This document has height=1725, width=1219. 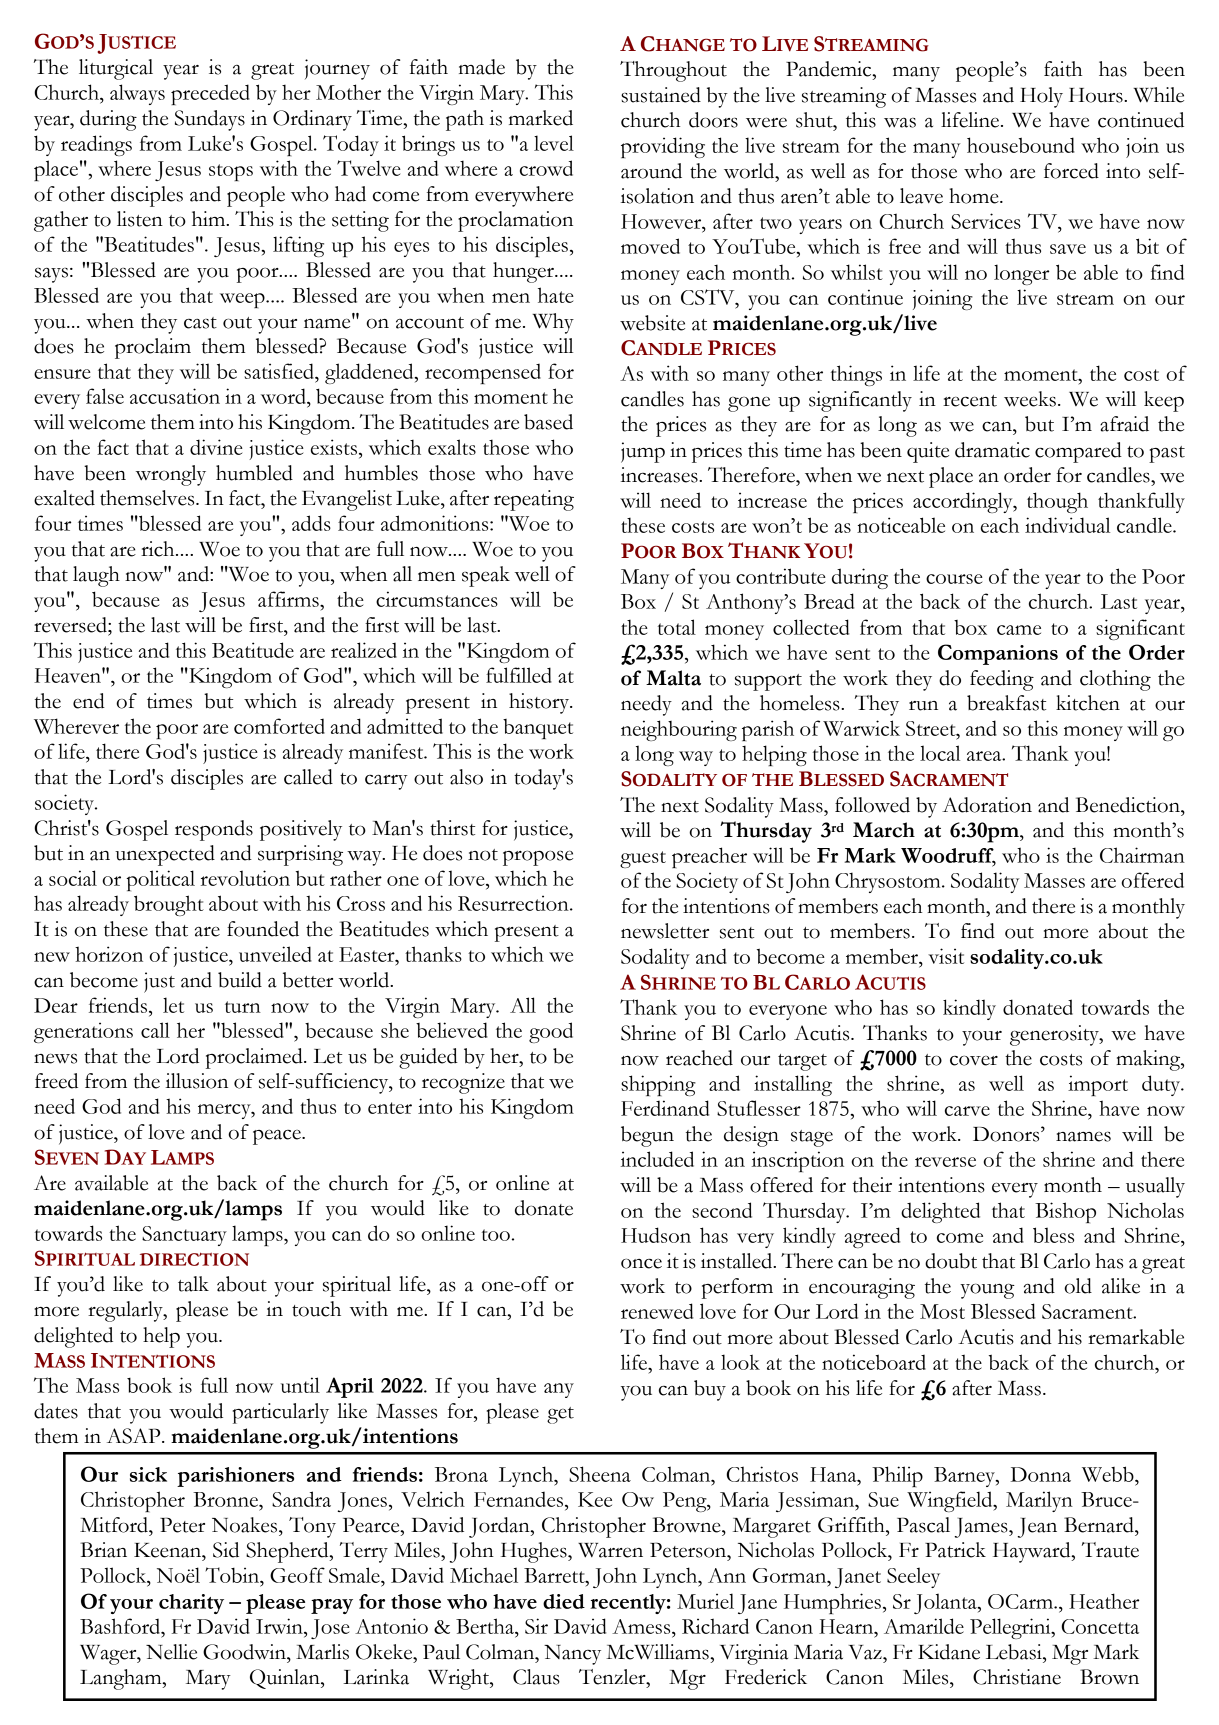 I want to click on guest, so click(x=643, y=859).
